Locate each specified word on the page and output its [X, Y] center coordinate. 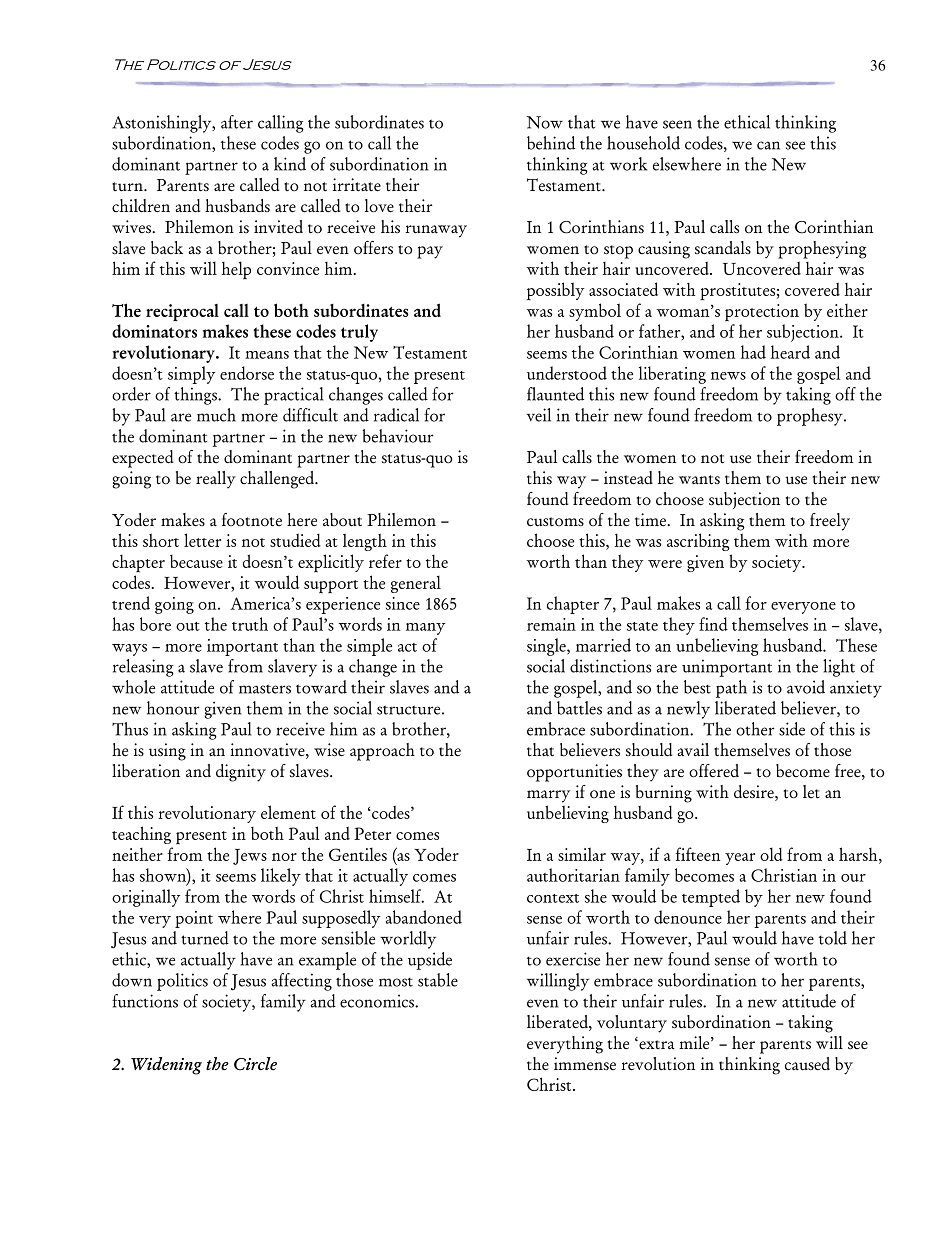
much [216, 415]
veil [539, 415]
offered [714, 771]
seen [677, 124]
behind [551, 143]
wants [699, 480]
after [237, 122]
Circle [255, 1064]
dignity [241, 773]
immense [585, 1064]
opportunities [574, 773]
